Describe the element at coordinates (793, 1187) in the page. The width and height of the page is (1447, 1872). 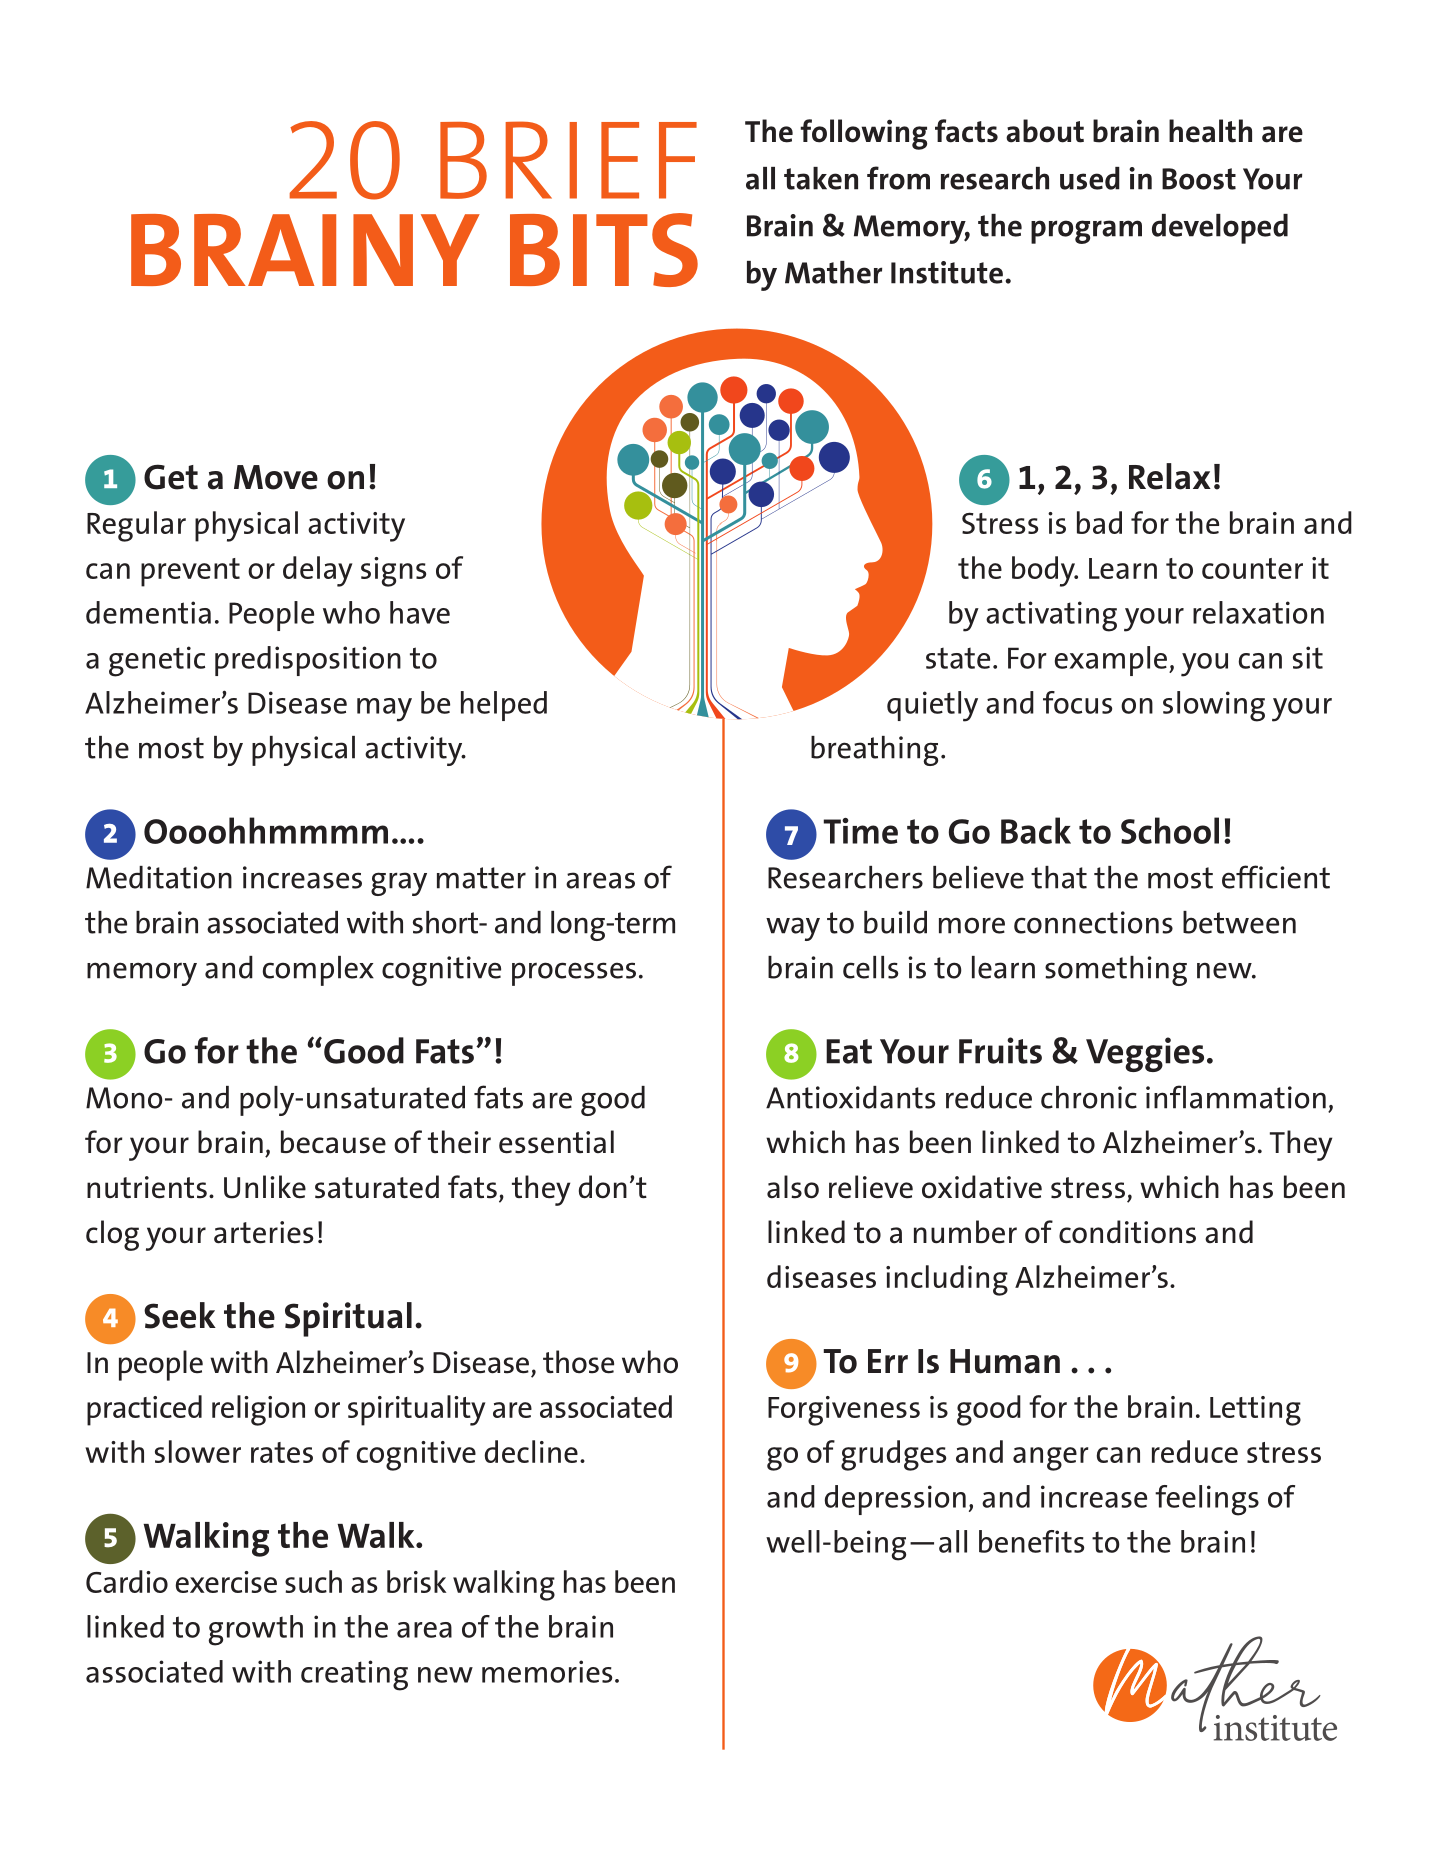
I see `also` at that location.
